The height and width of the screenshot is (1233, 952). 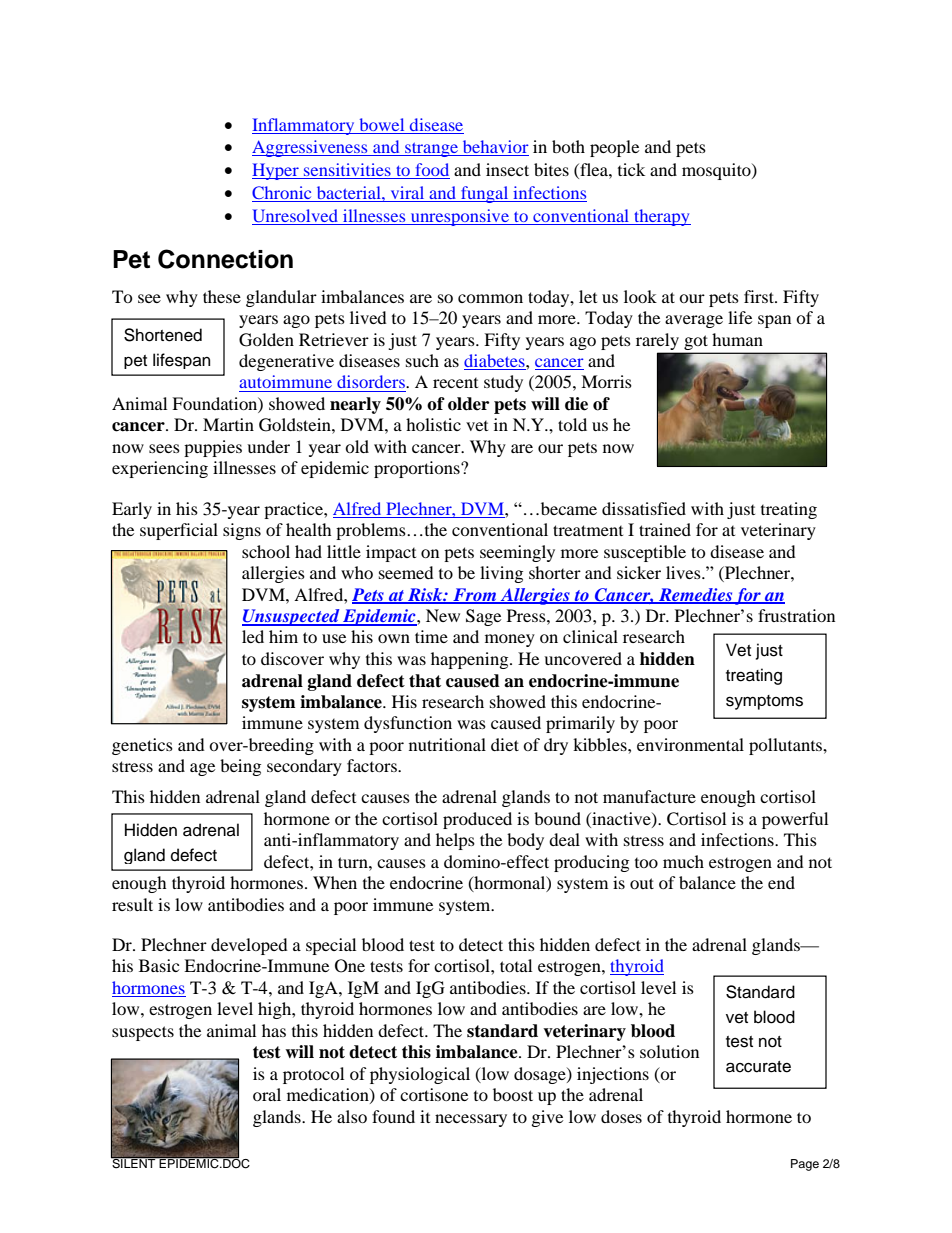 I want to click on puppies, so click(x=213, y=448).
